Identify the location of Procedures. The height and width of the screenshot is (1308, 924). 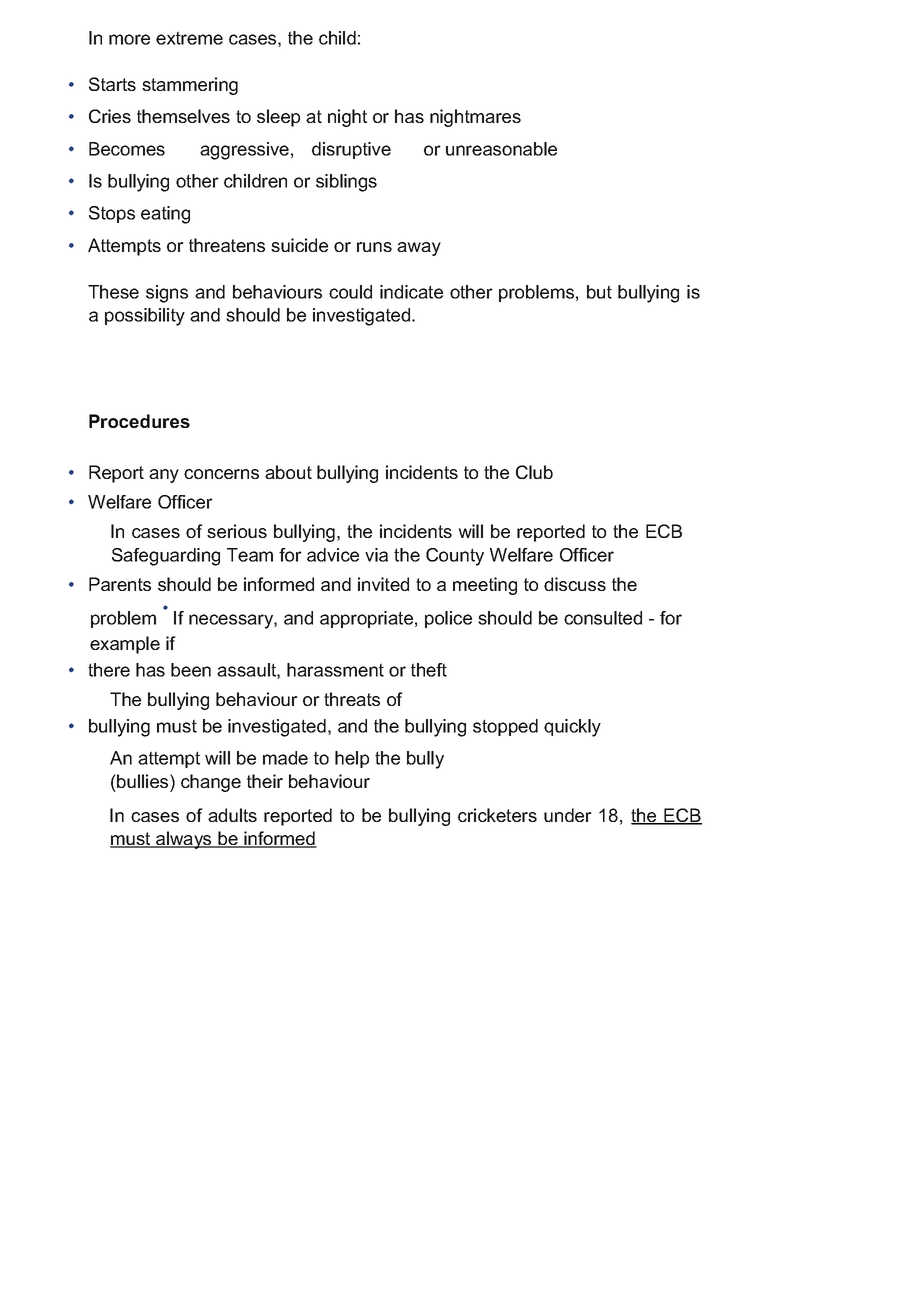
(139, 421).
